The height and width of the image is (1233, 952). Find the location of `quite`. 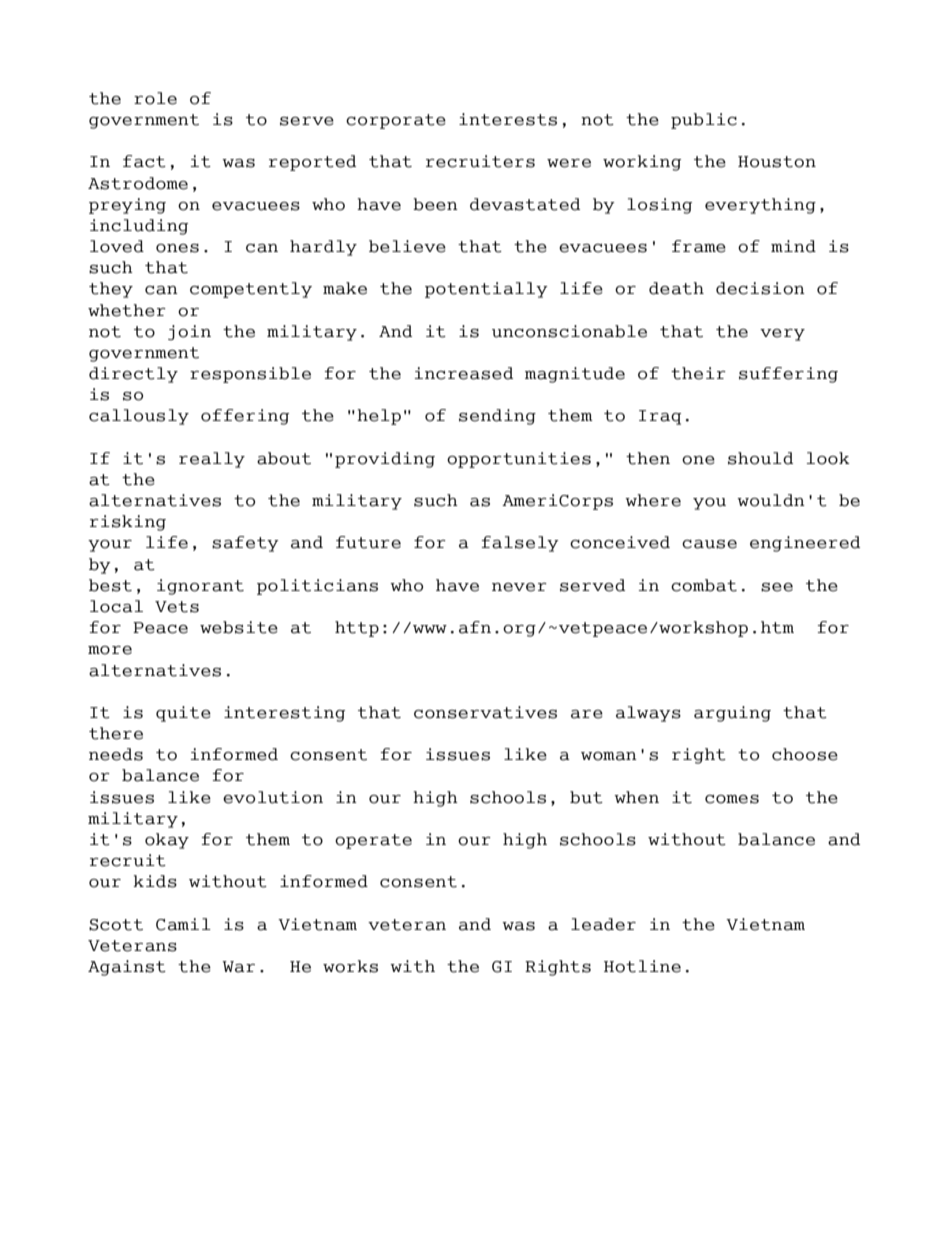

quite is located at coordinates (183, 714).
